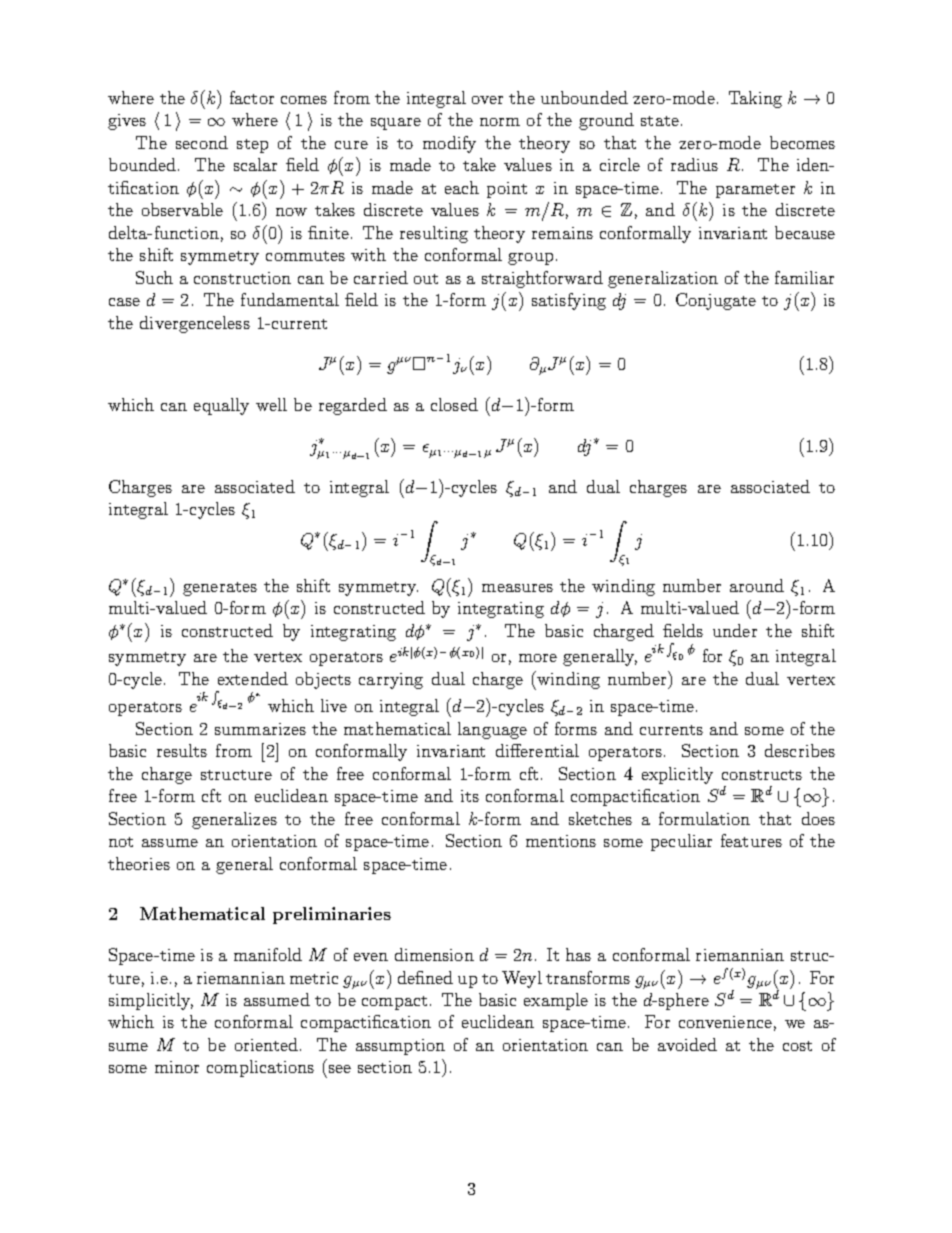 Image resolution: width=952 pixels, height=1233 pixels. What do you see at coordinates (492, 730) in the screenshot?
I see `language` at bounding box center [492, 730].
